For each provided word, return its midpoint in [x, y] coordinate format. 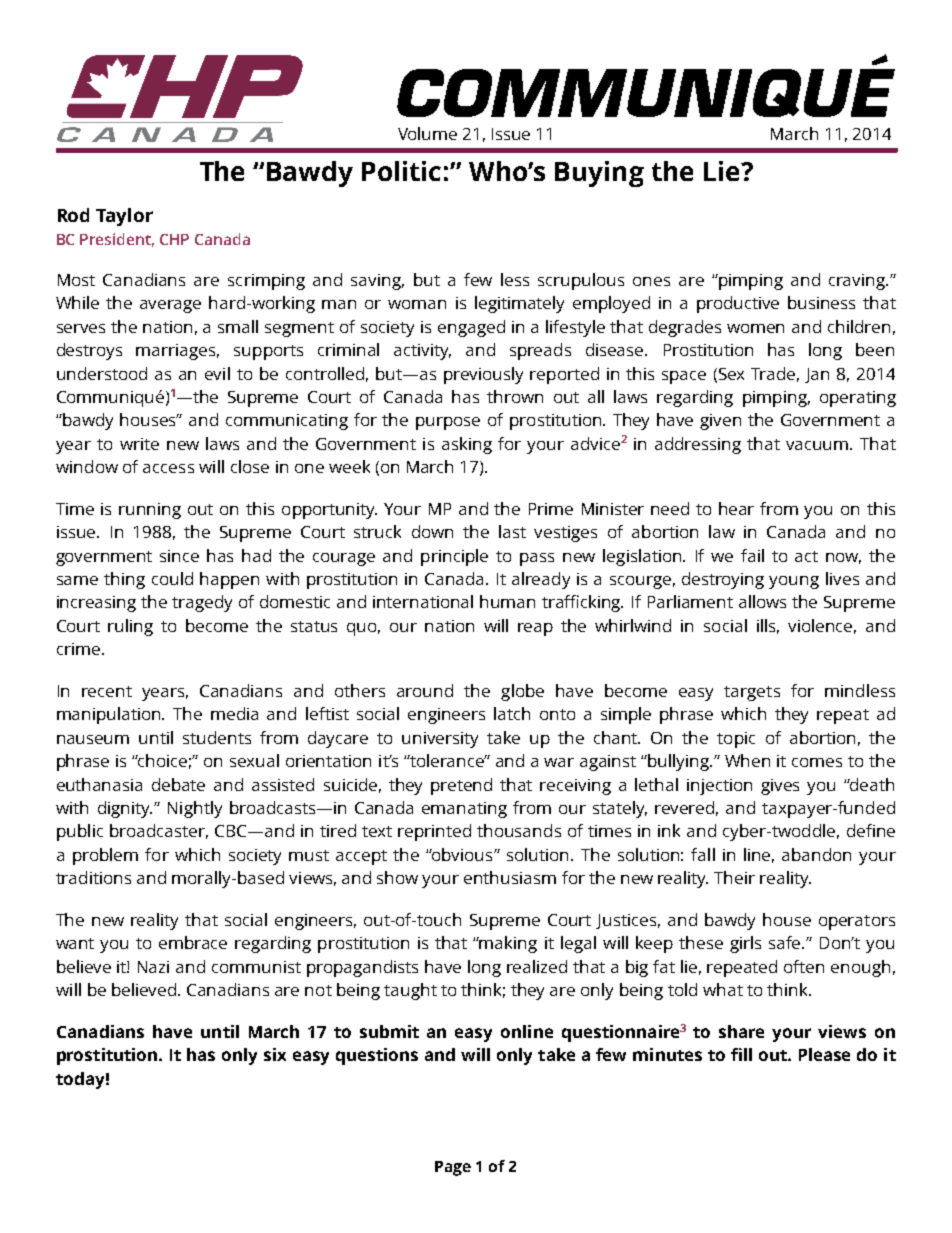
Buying [599, 174]
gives [780, 787]
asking [467, 445]
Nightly [195, 809]
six [275, 1054]
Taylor [124, 217]
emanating [464, 810]
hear [736, 508]
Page [453, 1168]
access [168, 468]
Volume [427, 133]
